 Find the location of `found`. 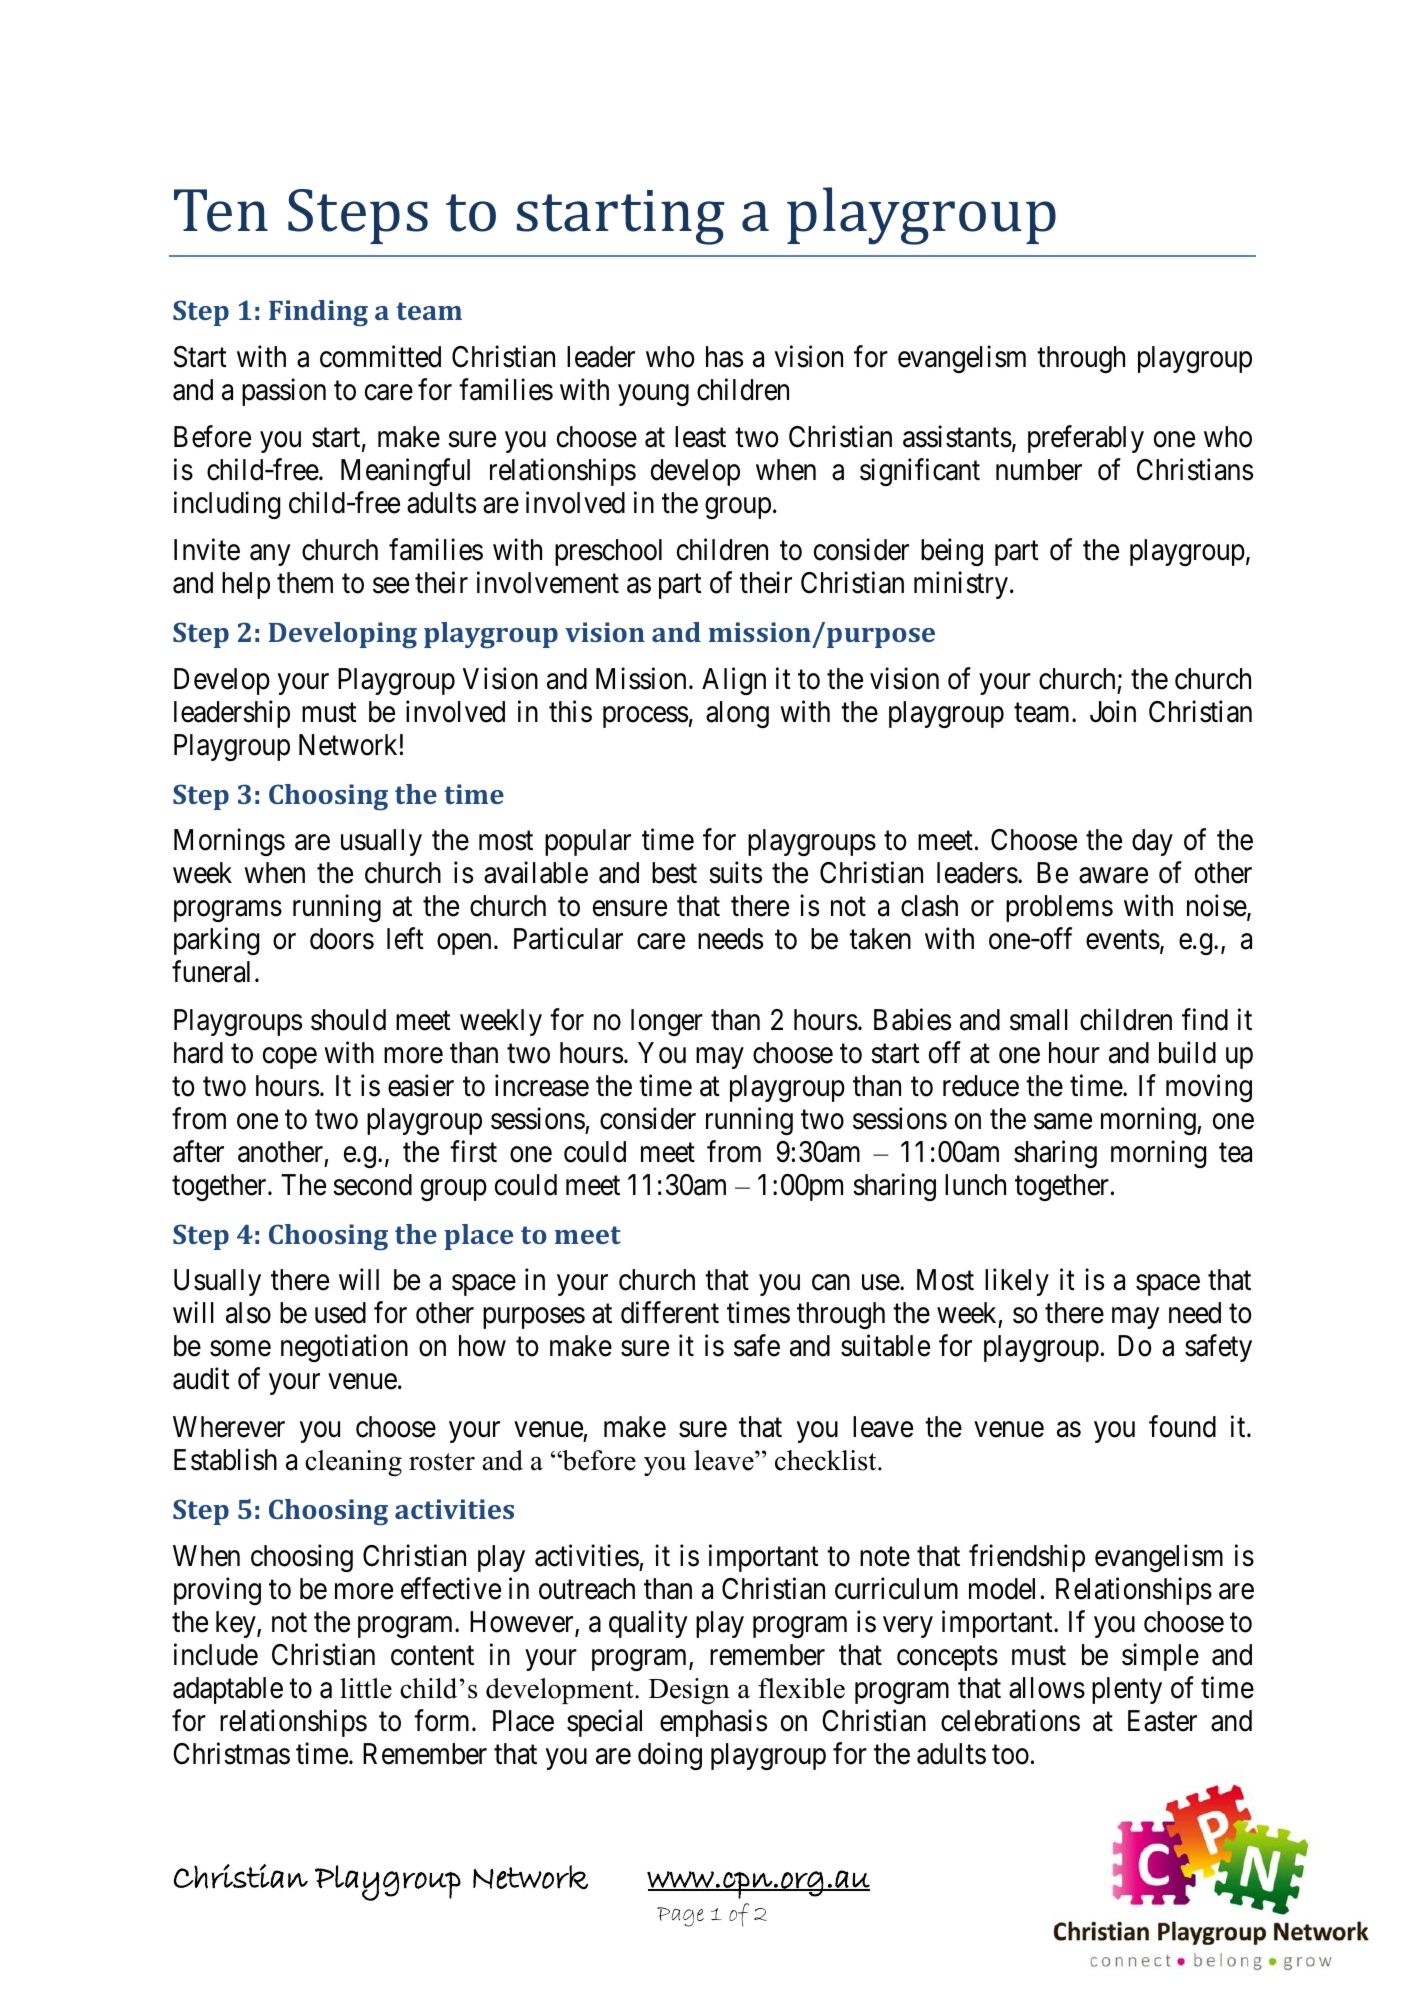

found is located at coordinates (1182, 1426).
